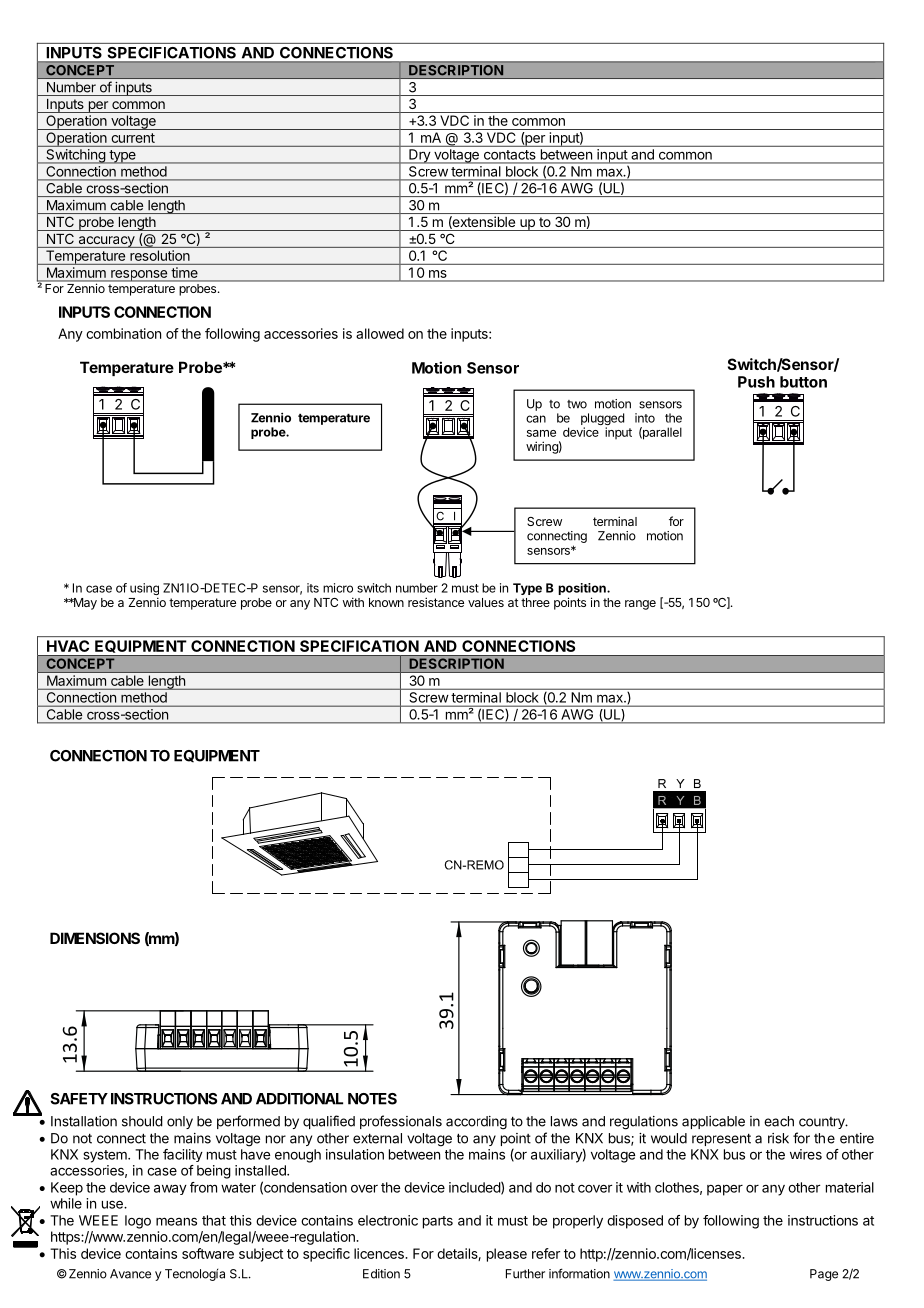 The width and height of the document is (924, 1308). What do you see at coordinates (779, 1121) in the document?
I see `each` at bounding box center [779, 1121].
